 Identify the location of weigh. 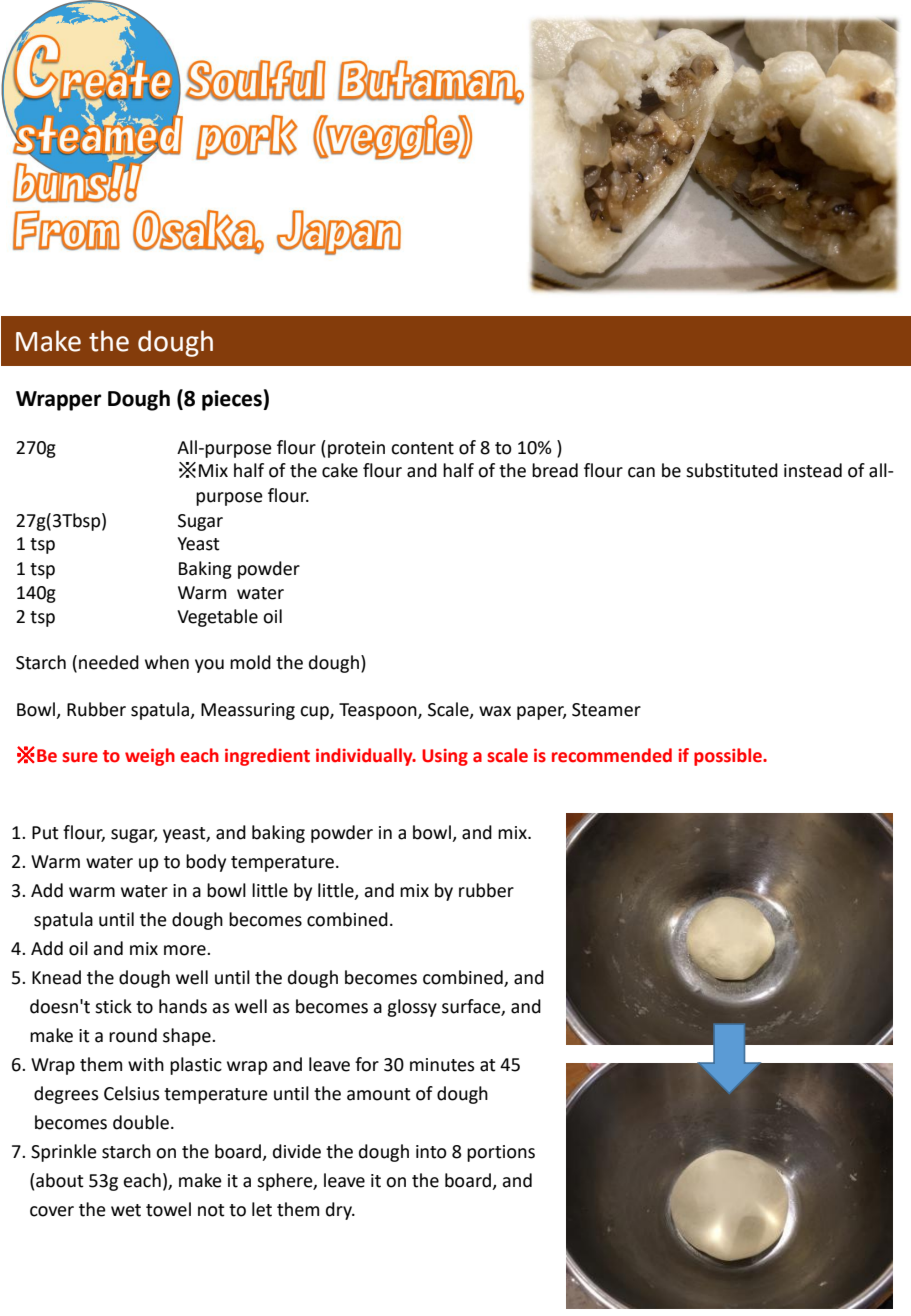
(150, 757).
